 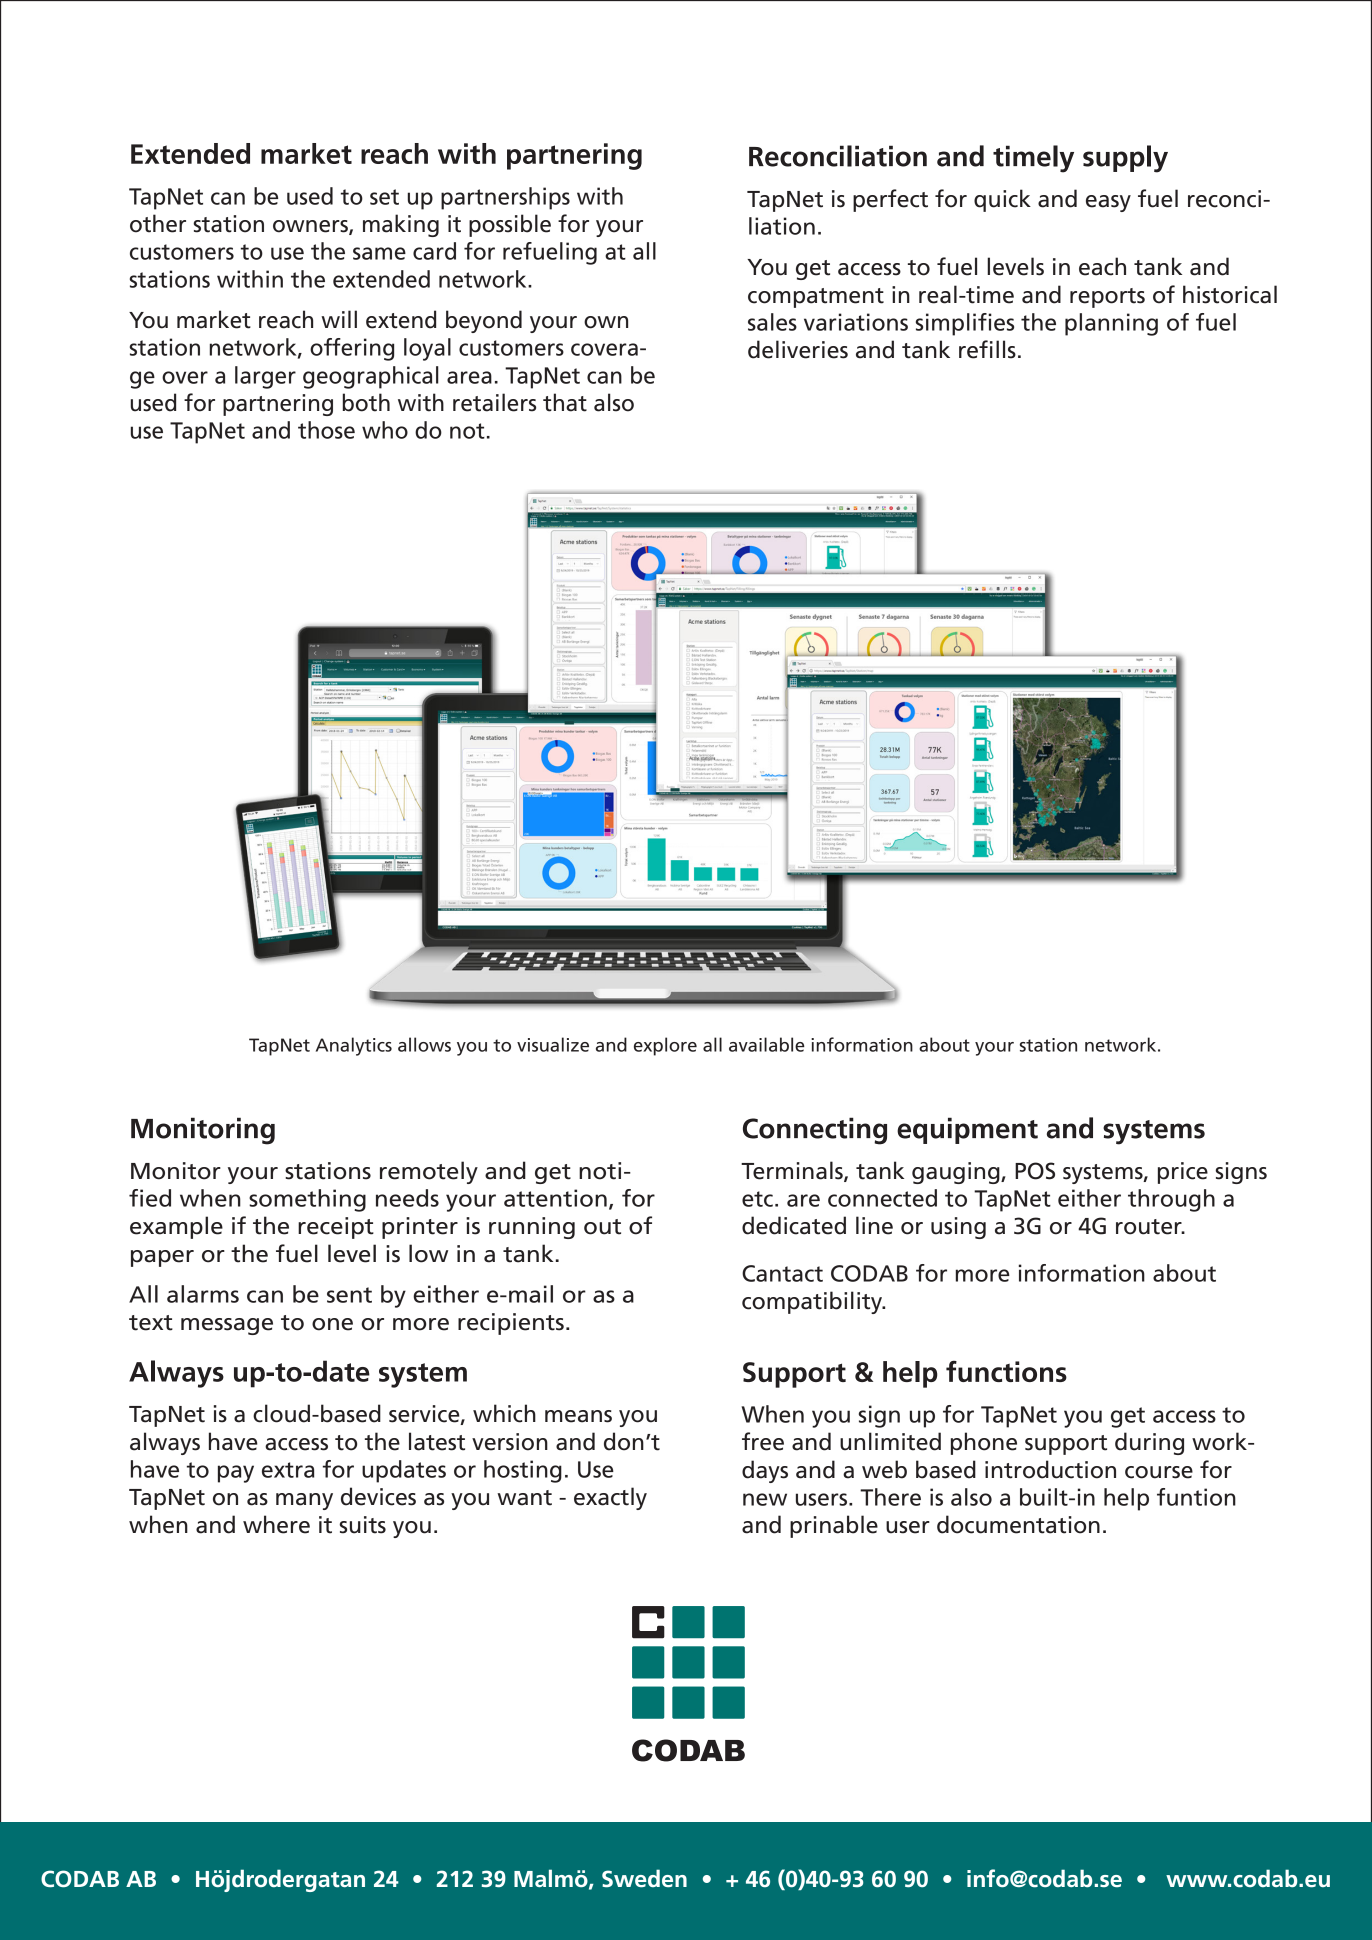 What do you see at coordinates (354, 1046) in the image?
I see `Analytics` at bounding box center [354, 1046].
